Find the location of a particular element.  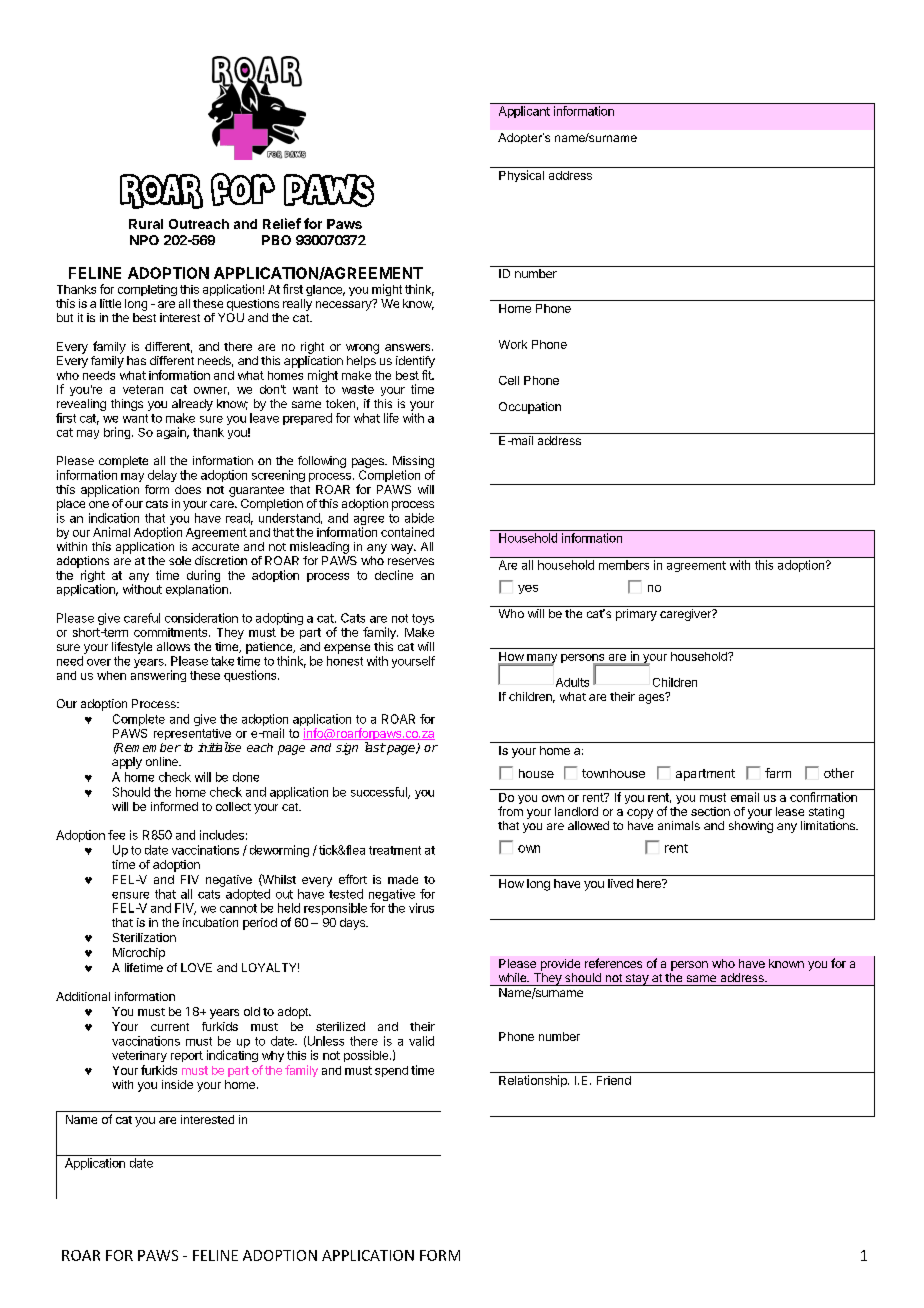

Rural is located at coordinates (146, 224).
